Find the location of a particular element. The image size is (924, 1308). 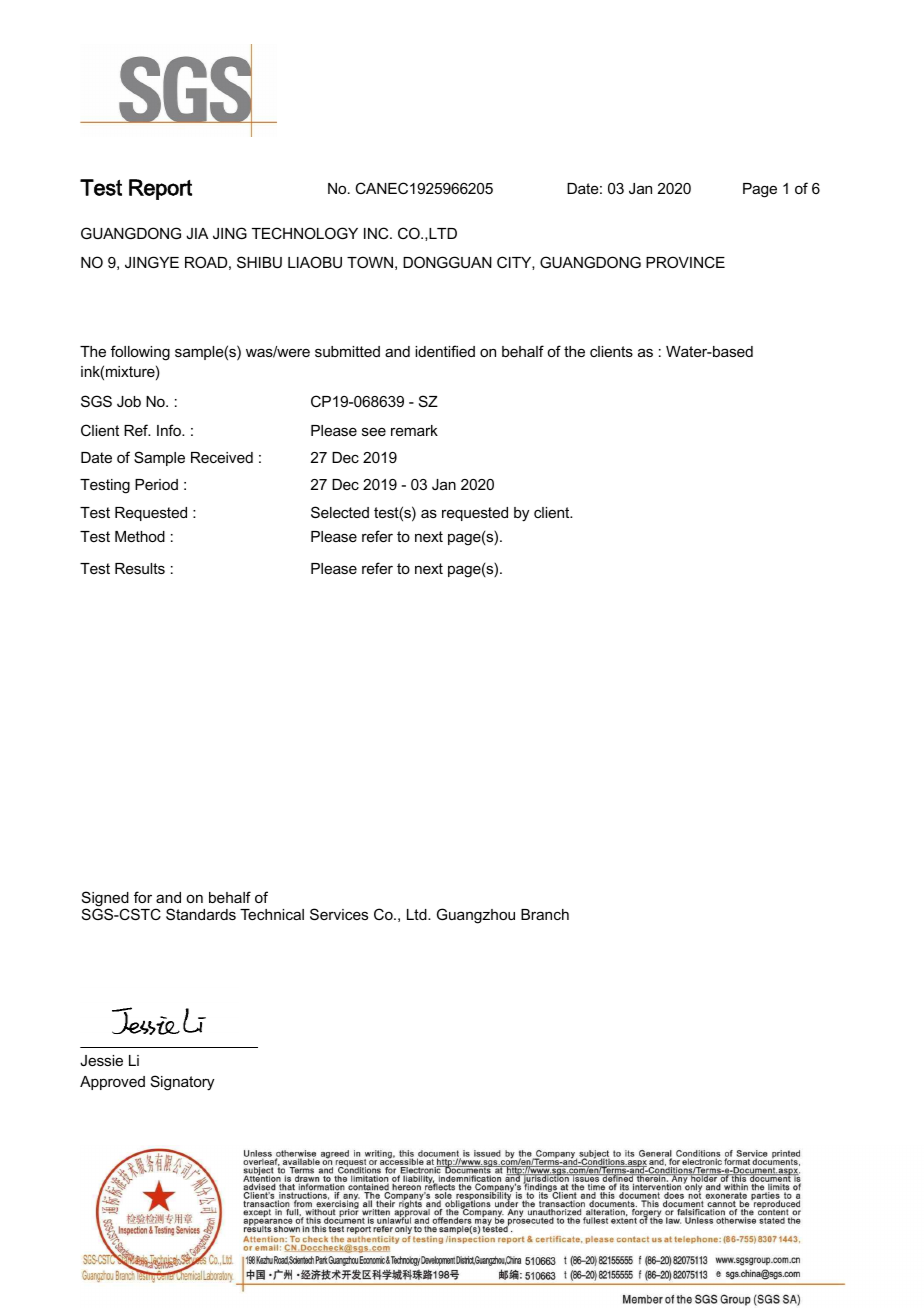

TOWN is located at coordinates (370, 262).
